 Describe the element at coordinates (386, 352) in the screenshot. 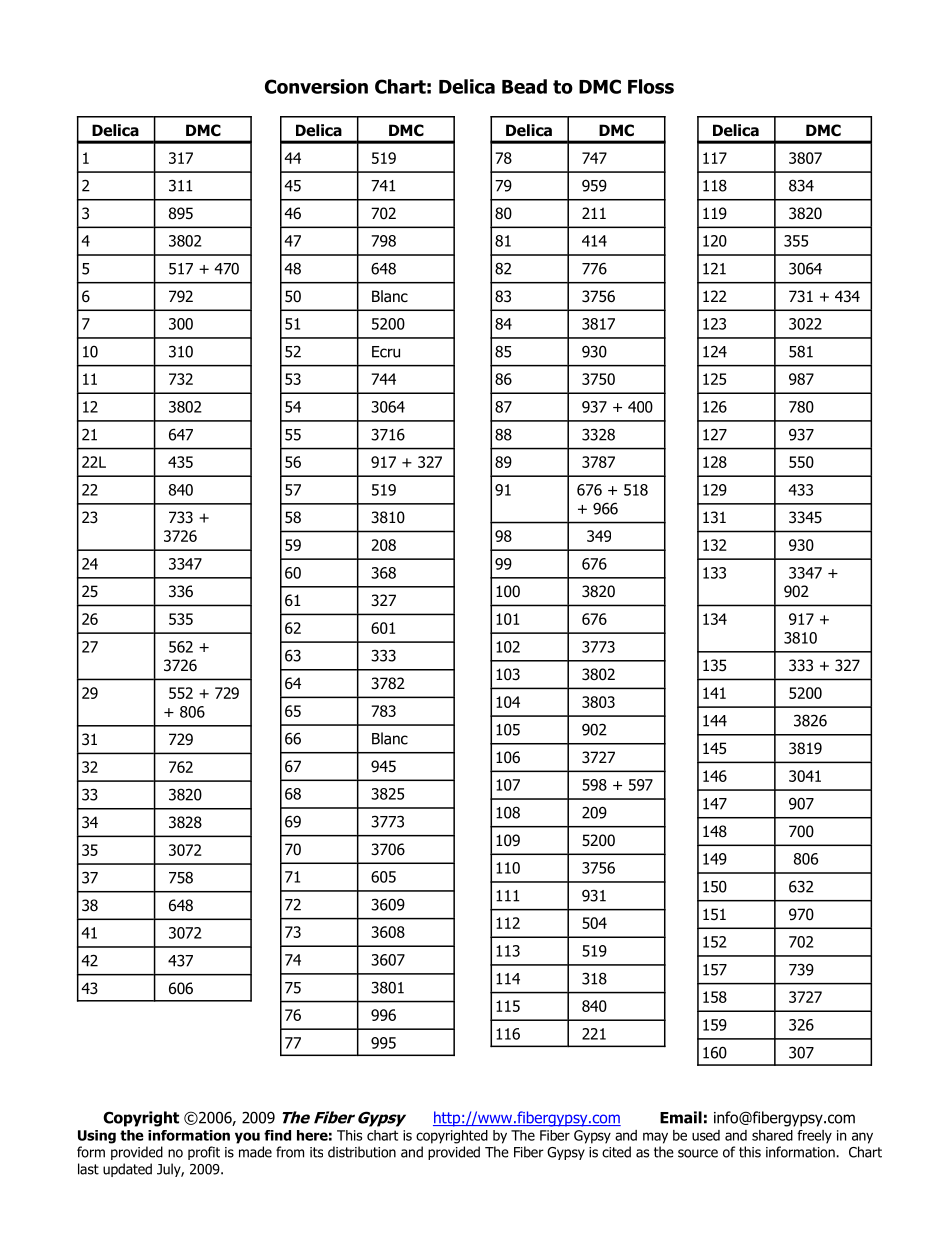

I see `Ecru` at that location.
